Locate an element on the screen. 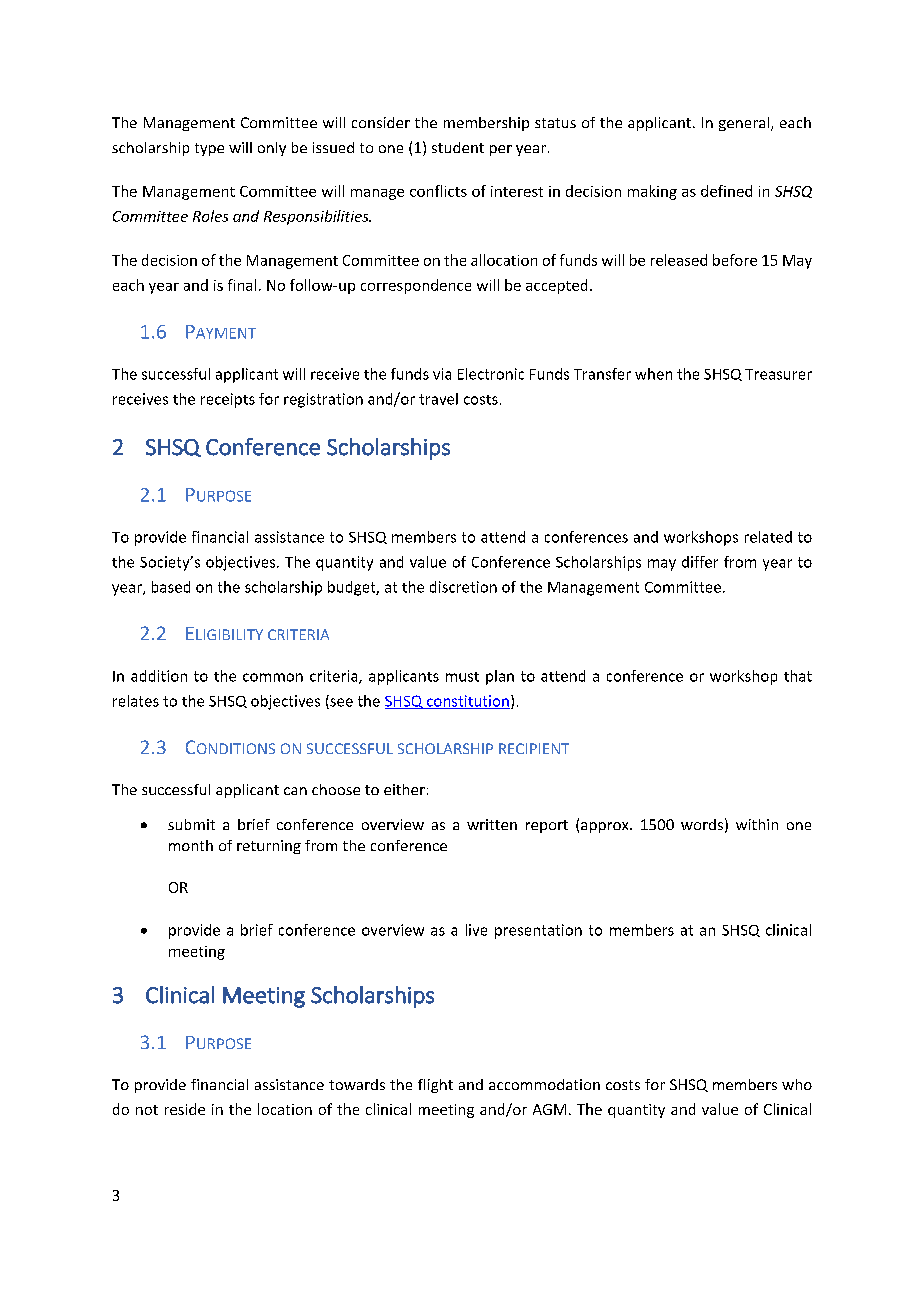  based is located at coordinates (171, 587).
